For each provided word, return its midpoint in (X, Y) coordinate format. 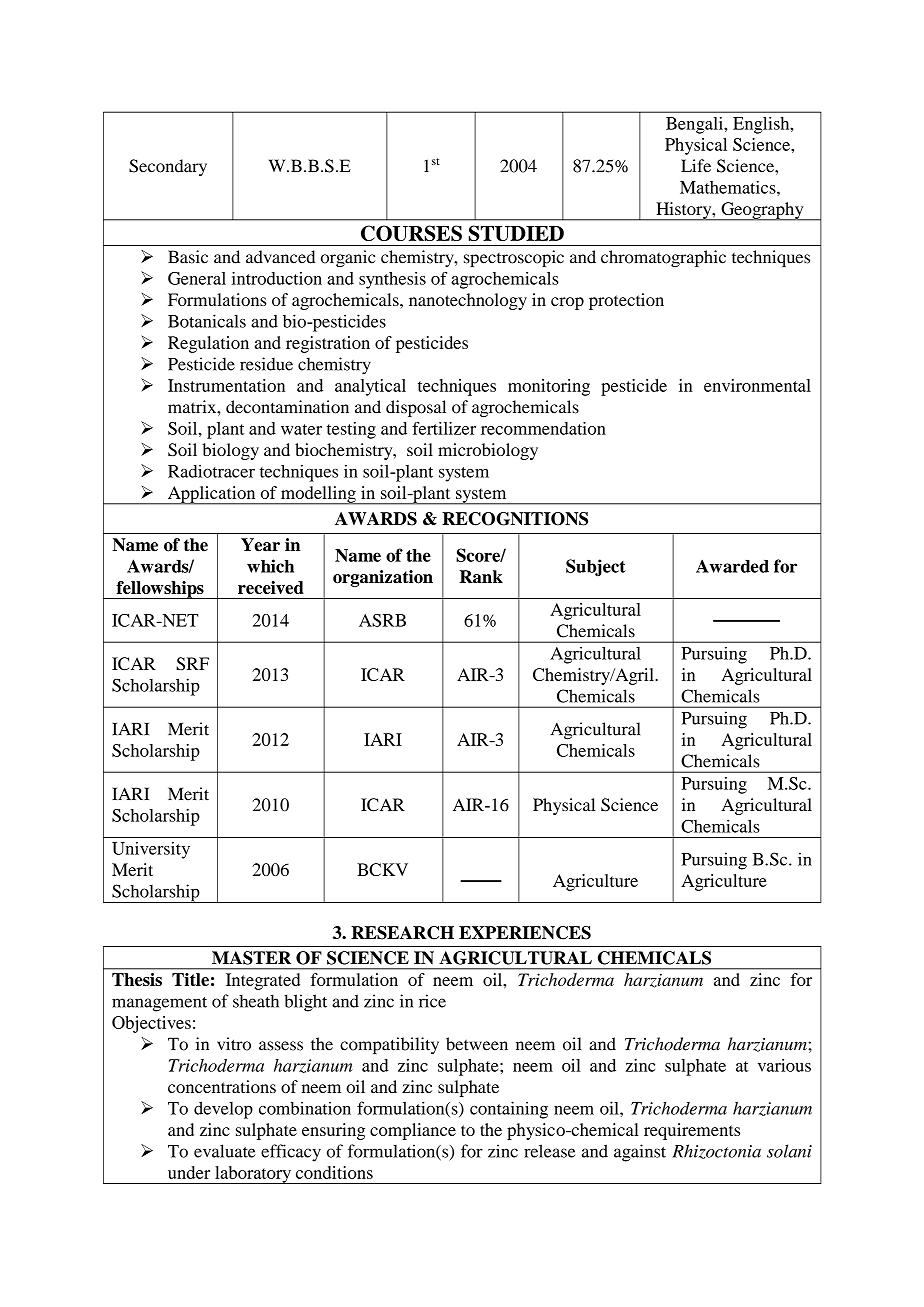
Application (211, 495)
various (784, 1065)
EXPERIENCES (525, 933)
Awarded (732, 566)
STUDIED (516, 233)
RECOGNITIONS (515, 519)
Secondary (168, 167)
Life (696, 166)
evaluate (225, 1151)
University (151, 850)
